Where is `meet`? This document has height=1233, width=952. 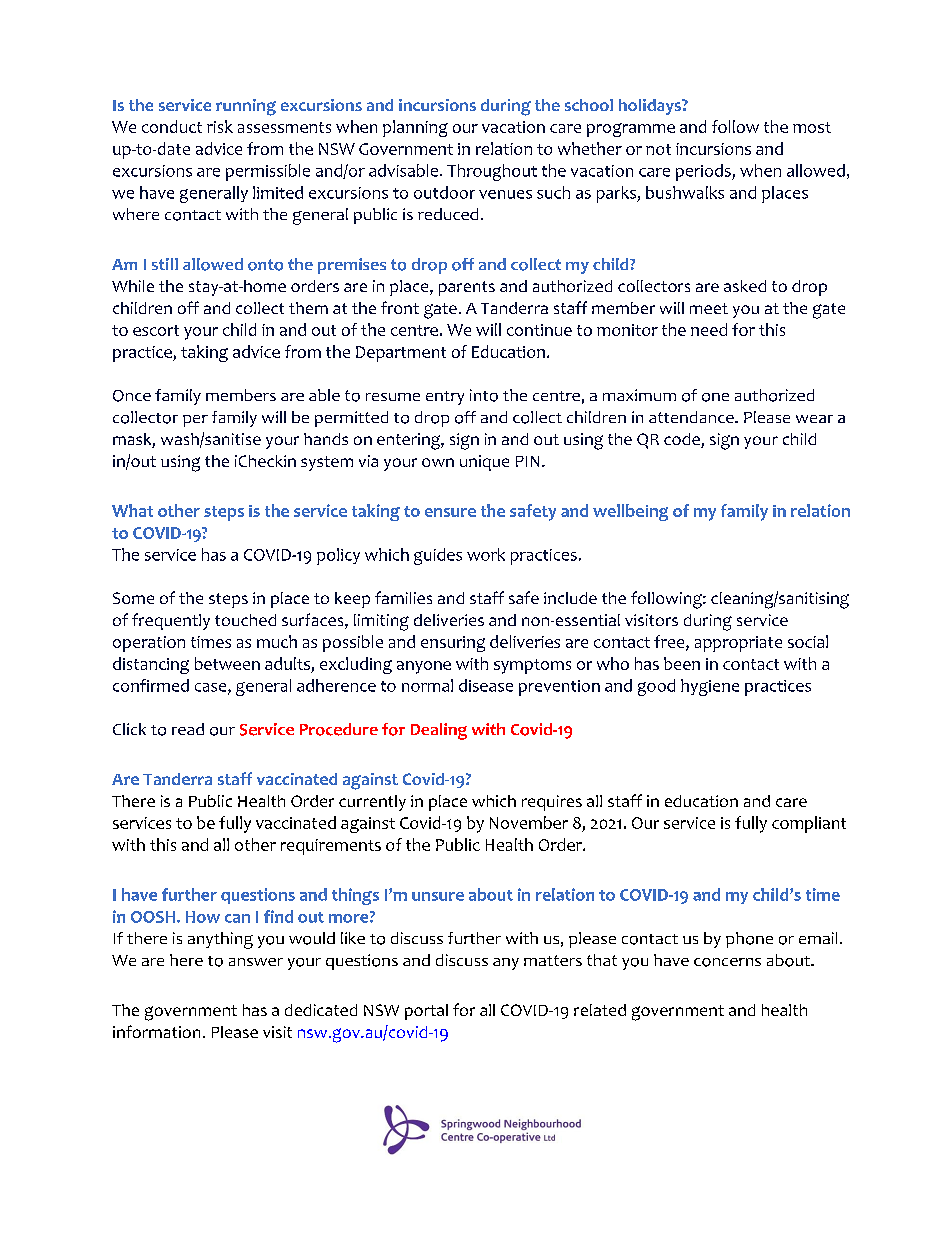
meet is located at coordinates (709, 308).
